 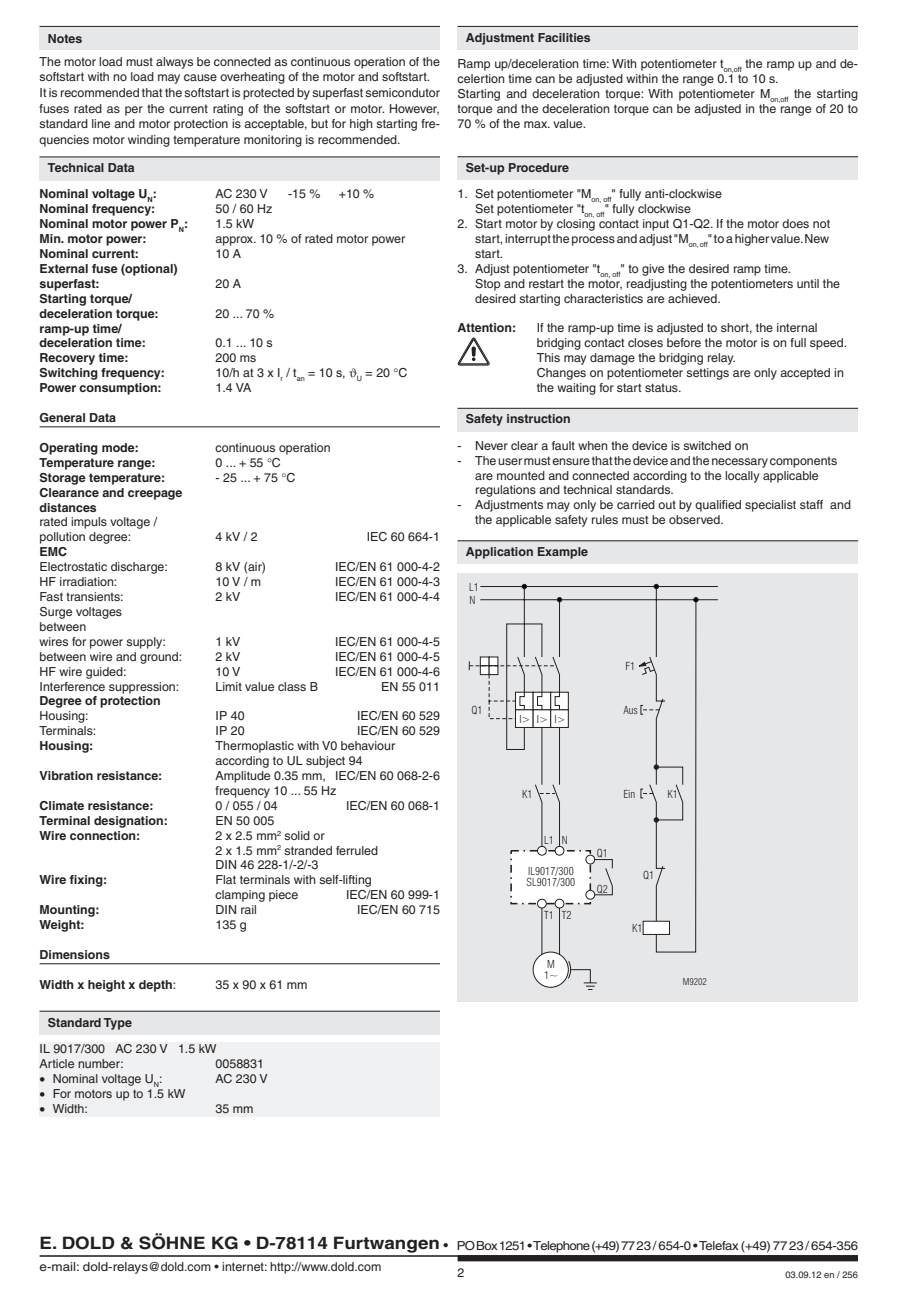 What do you see at coordinates (226, 879) in the image?
I see `Flat` at bounding box center [226, 879].
